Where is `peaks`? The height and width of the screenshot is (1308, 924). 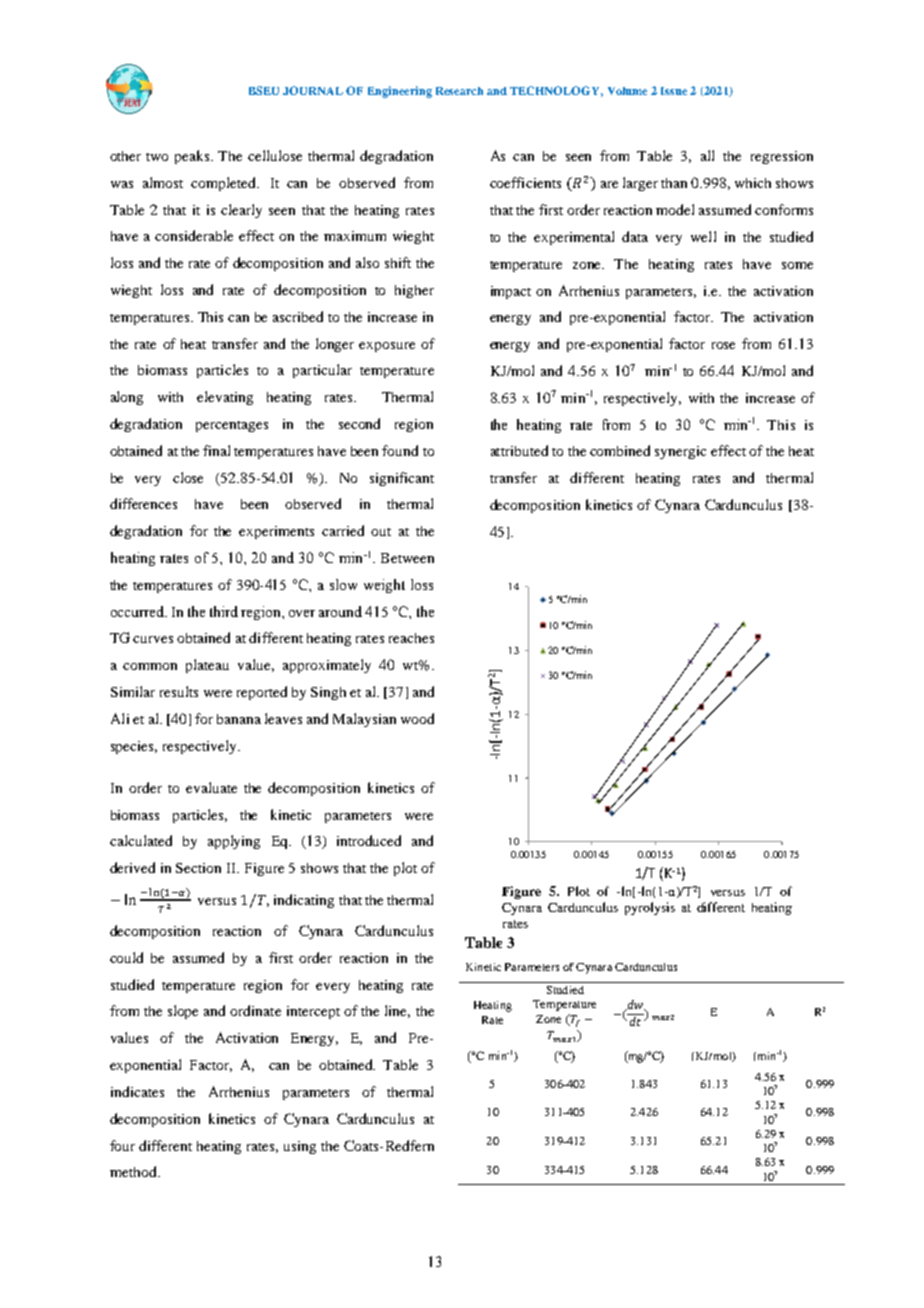
peaks is located at coordinates (193, 157).
